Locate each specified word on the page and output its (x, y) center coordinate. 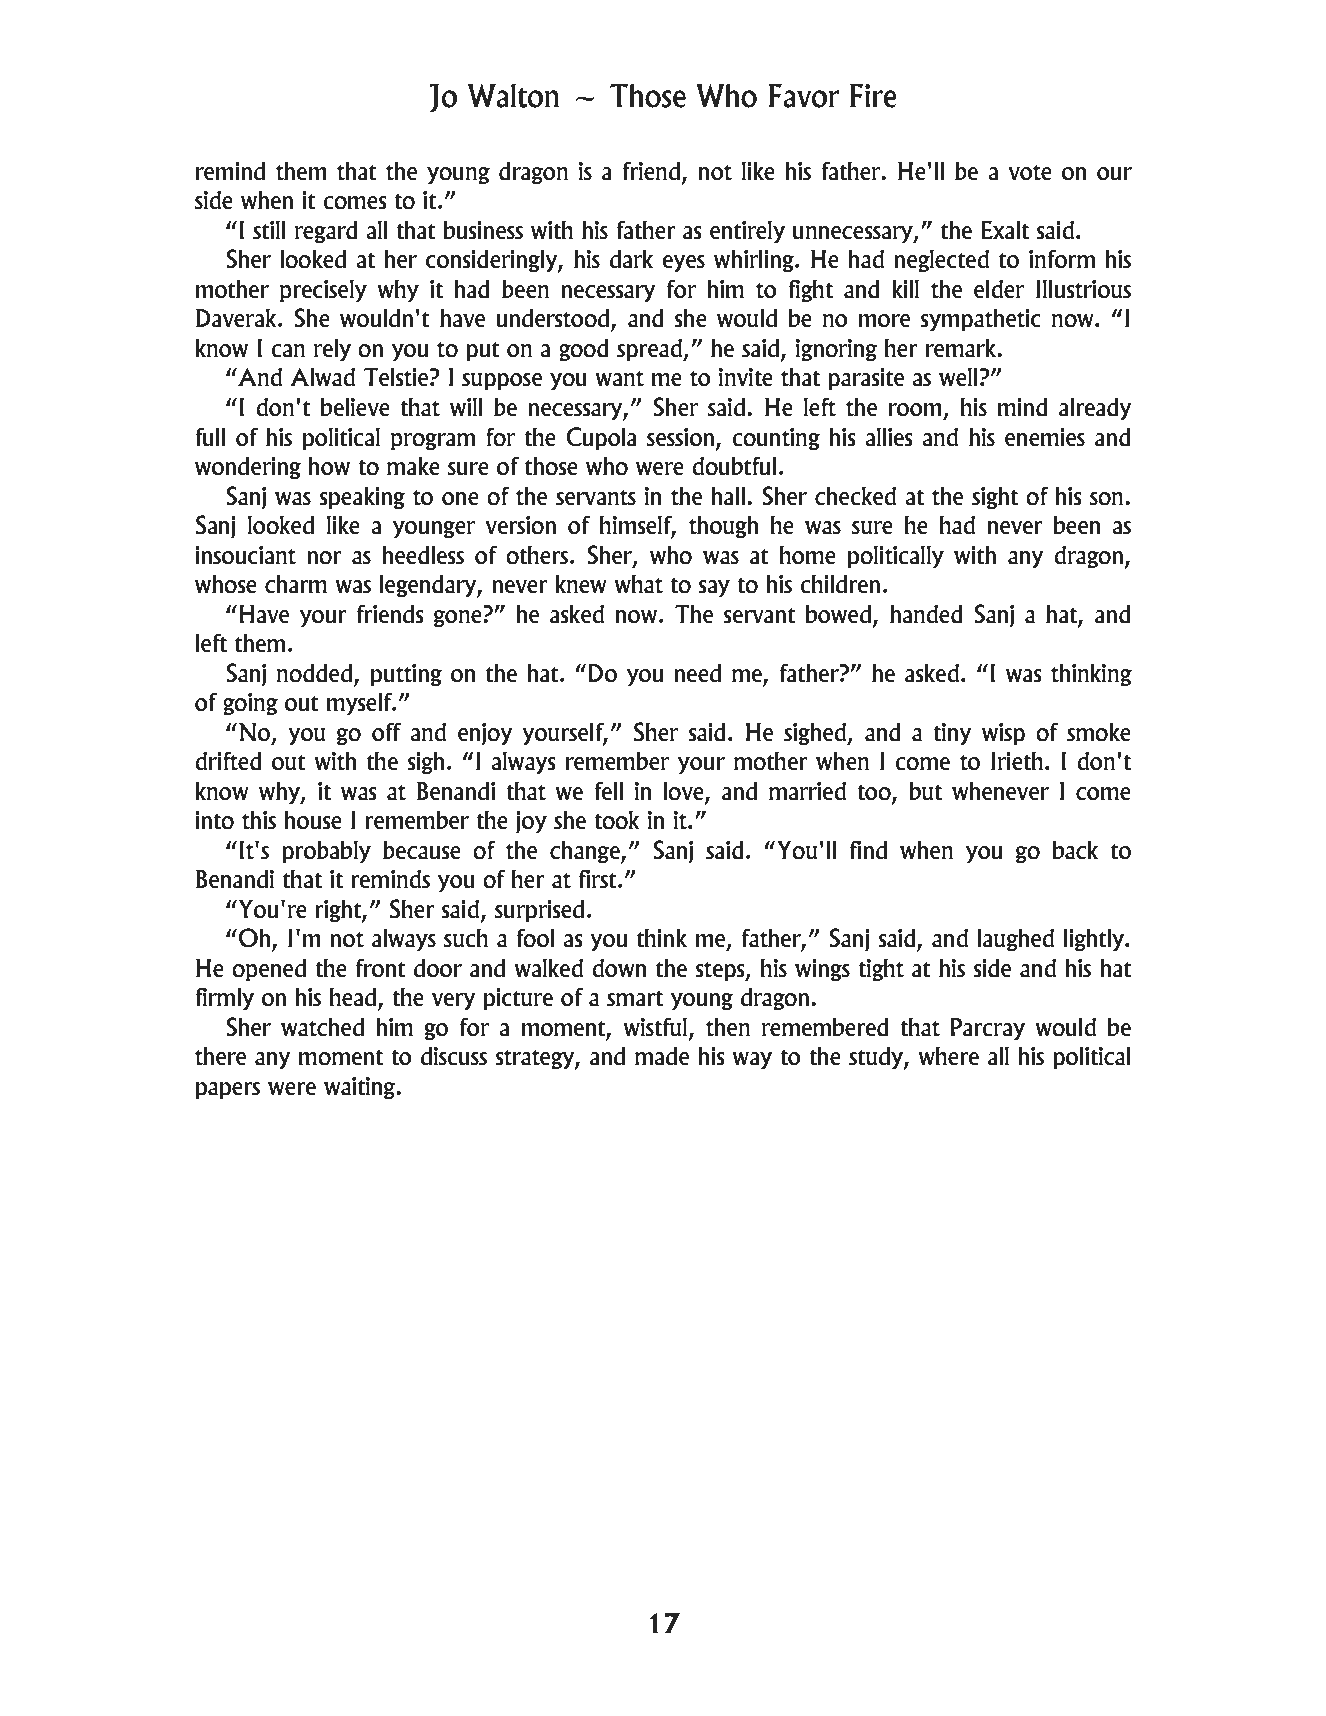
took (617, 820)
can (288, 351)
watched (322, 1027)
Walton (513, 95)
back (1075, 850)
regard (326, 232)
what (638, 584)
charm (296, 584)
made (662, 1056)
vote (1030, 173)
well (958, 377)
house (313, 820)
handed (926, 614)
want (619, 379)
